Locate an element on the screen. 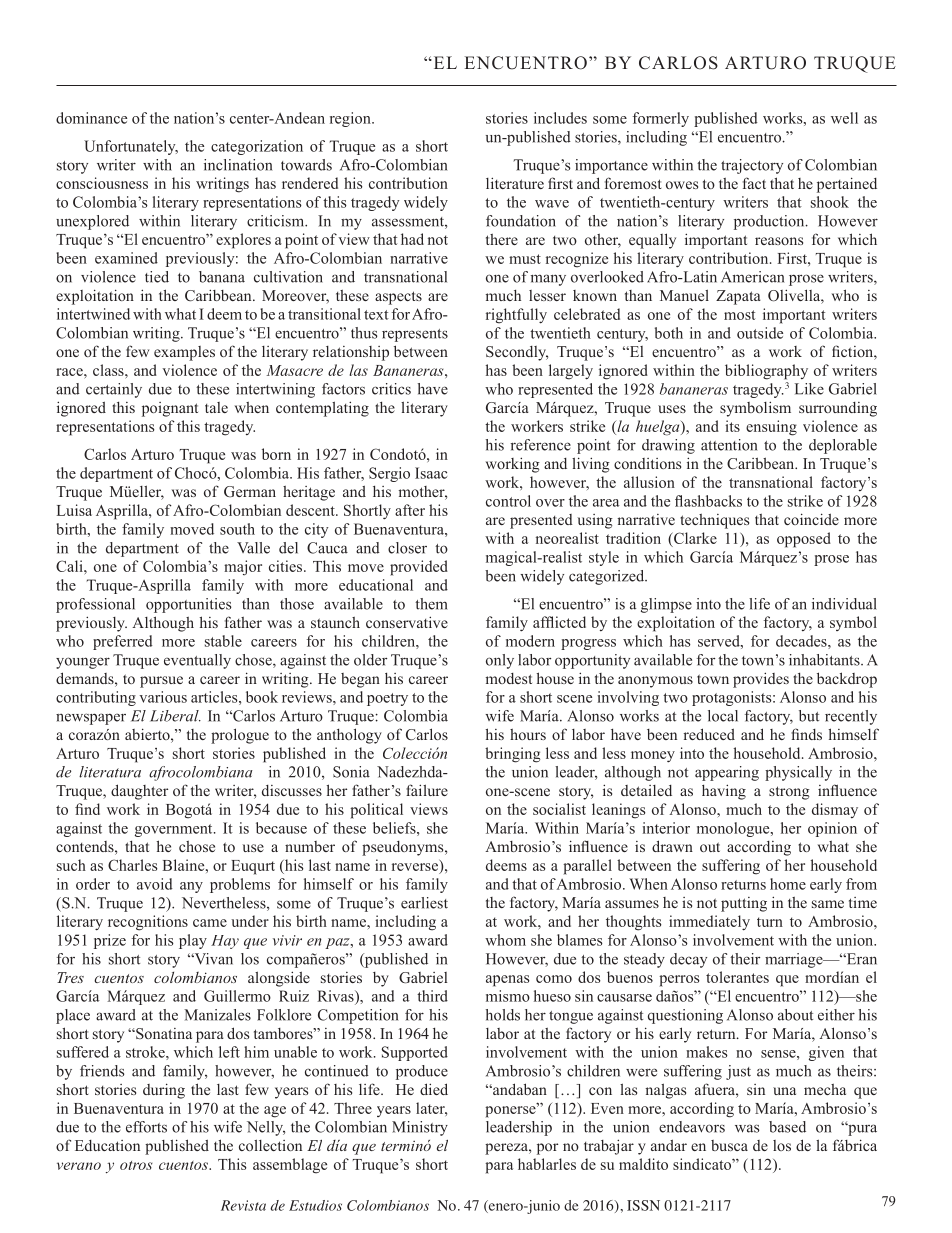 The image size is (952, 1233). provides is located at coordinates (761, 680).
